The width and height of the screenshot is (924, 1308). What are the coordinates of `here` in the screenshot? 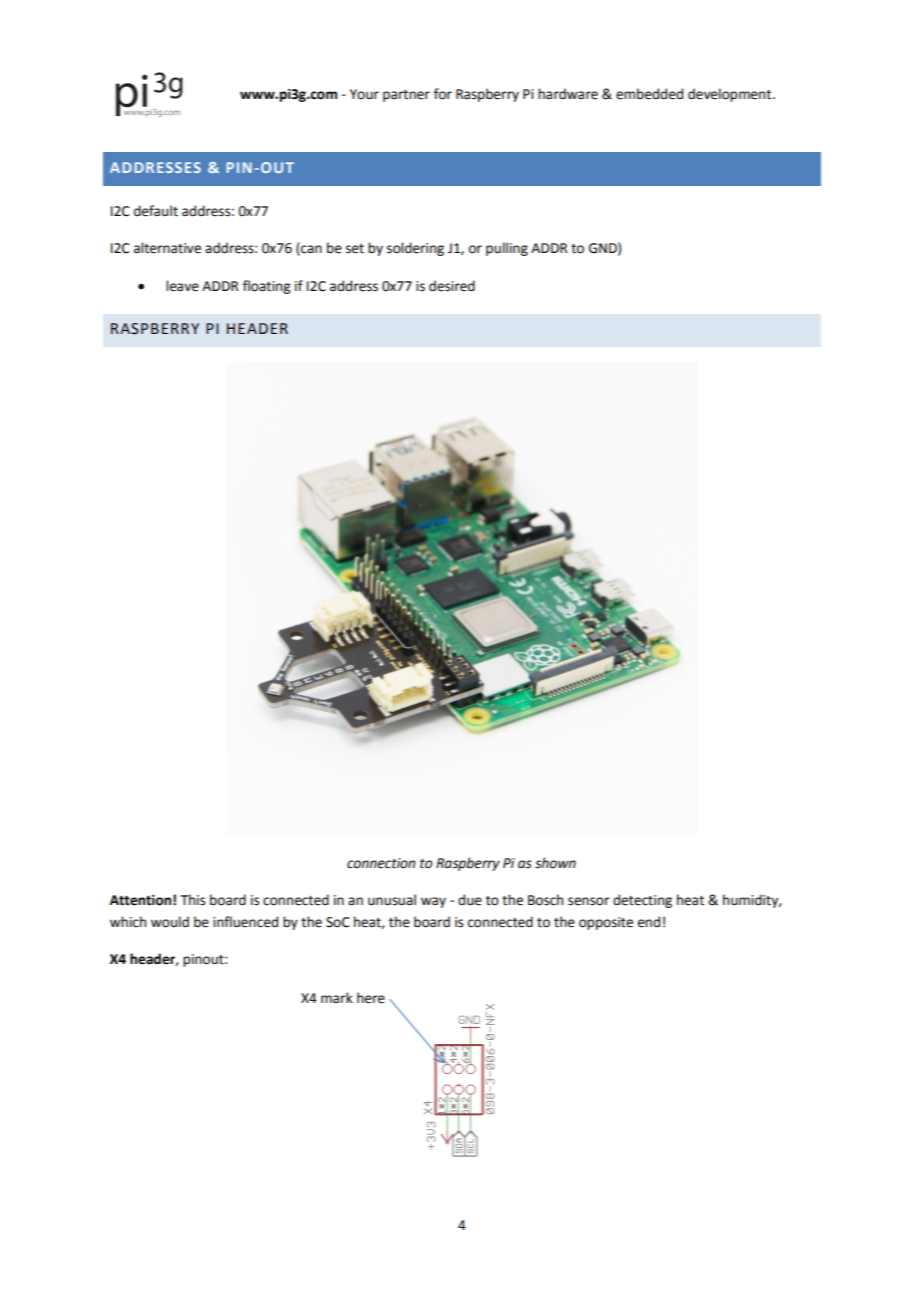 It's located at (371, 998).
